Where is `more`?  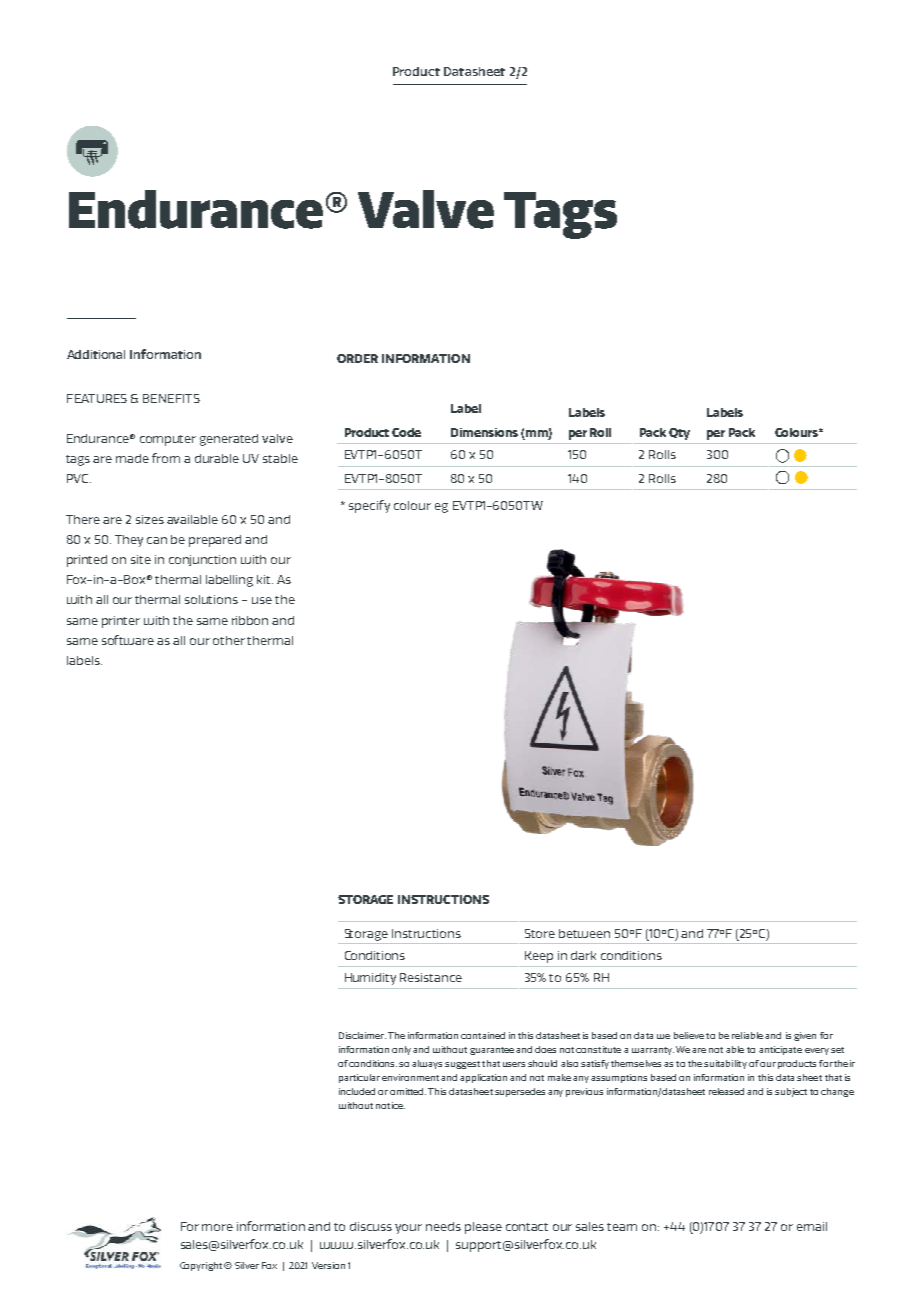
more is located at coordinates (217, 1227).
